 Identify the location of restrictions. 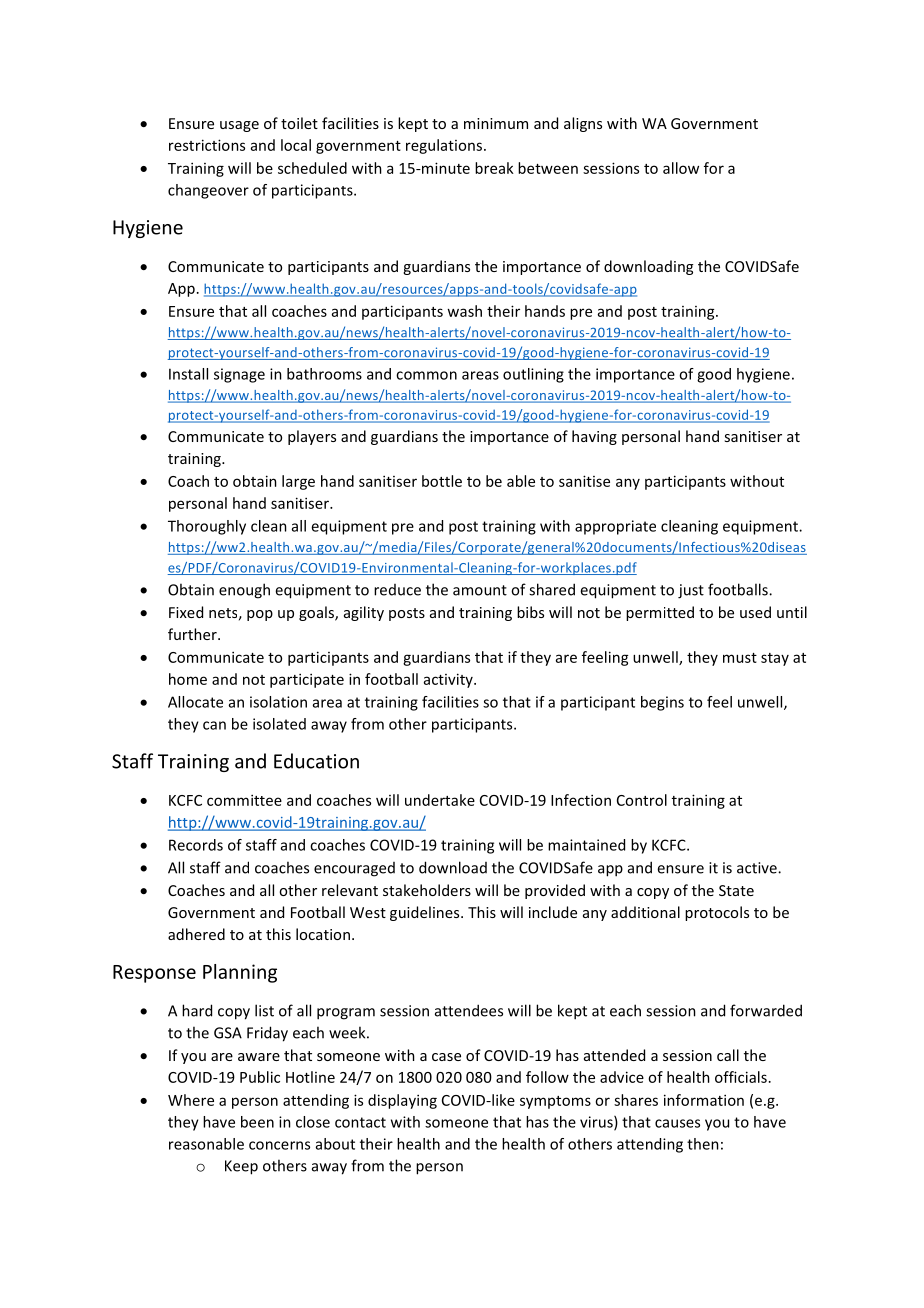
(207, 145).
